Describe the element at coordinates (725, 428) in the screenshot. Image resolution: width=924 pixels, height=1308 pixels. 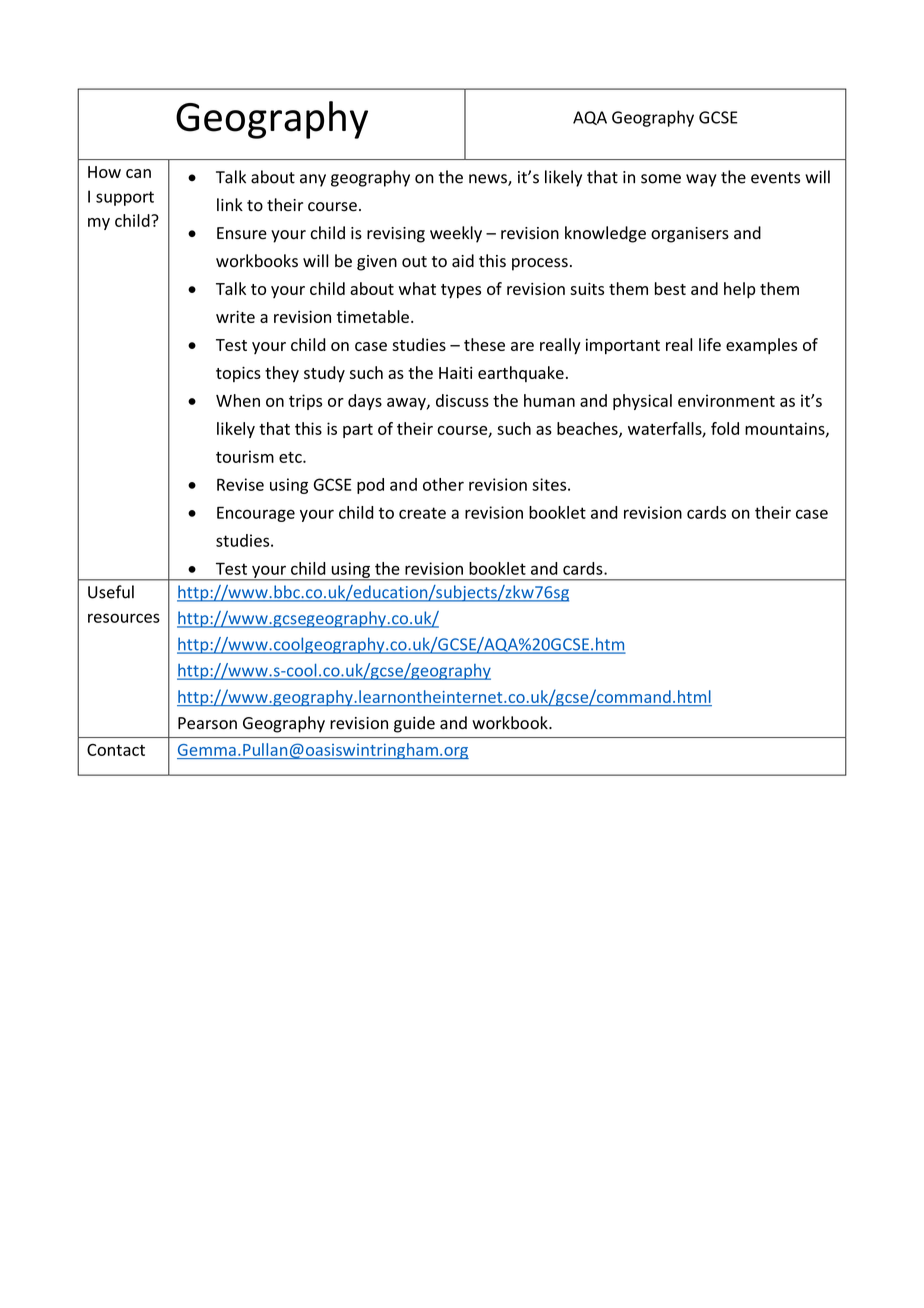
I see `fold` at that location.
